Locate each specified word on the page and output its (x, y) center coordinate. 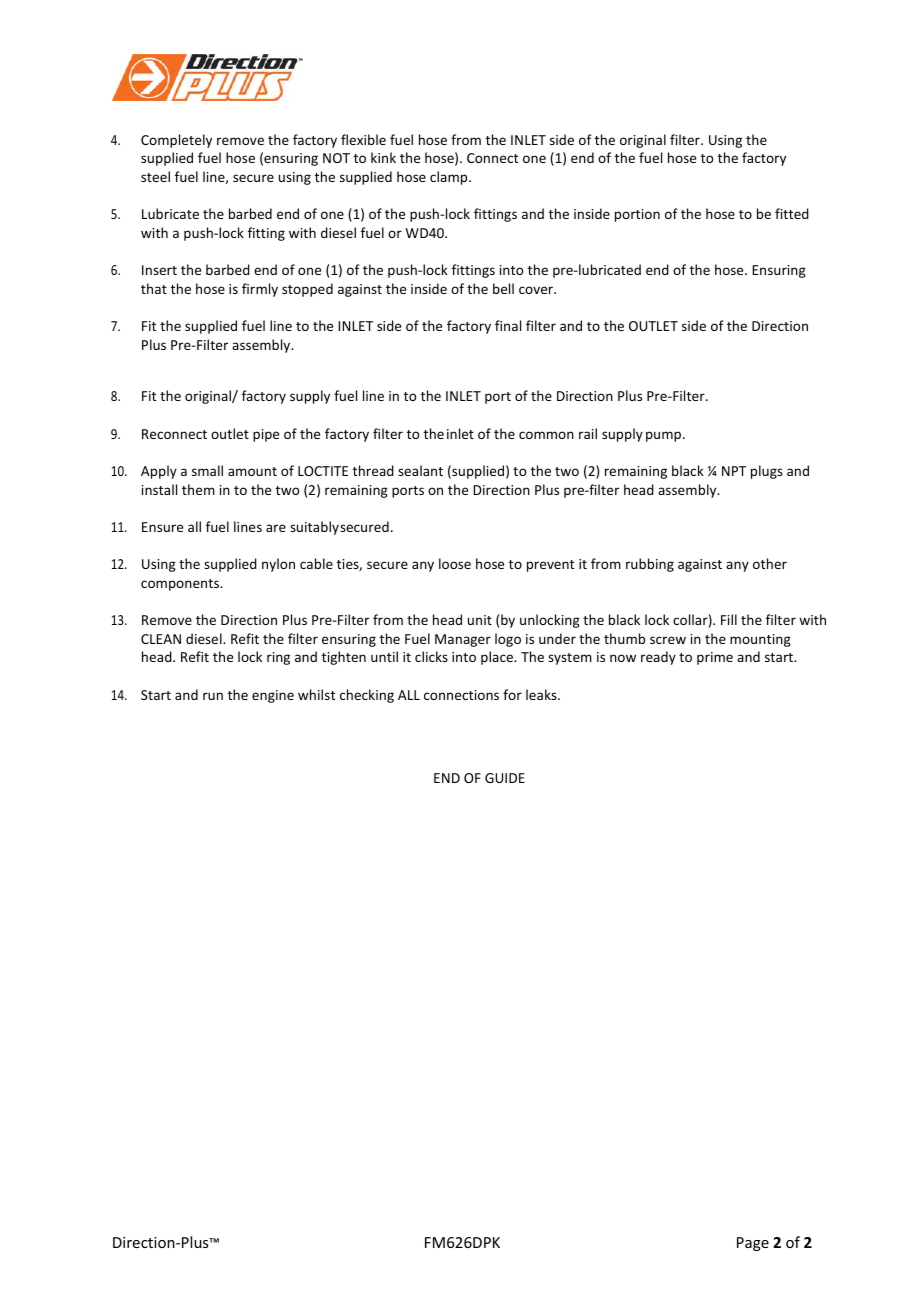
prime (715, 658)
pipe (266, 435)
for (512, 694)
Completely (176, 141)
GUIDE (505, 778)
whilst (316, 694)
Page (753, 1244)
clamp (450, 178)
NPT (734, 471)
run (213, 696)
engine (273, 696)
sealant (420, 470)
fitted (792, 213)
